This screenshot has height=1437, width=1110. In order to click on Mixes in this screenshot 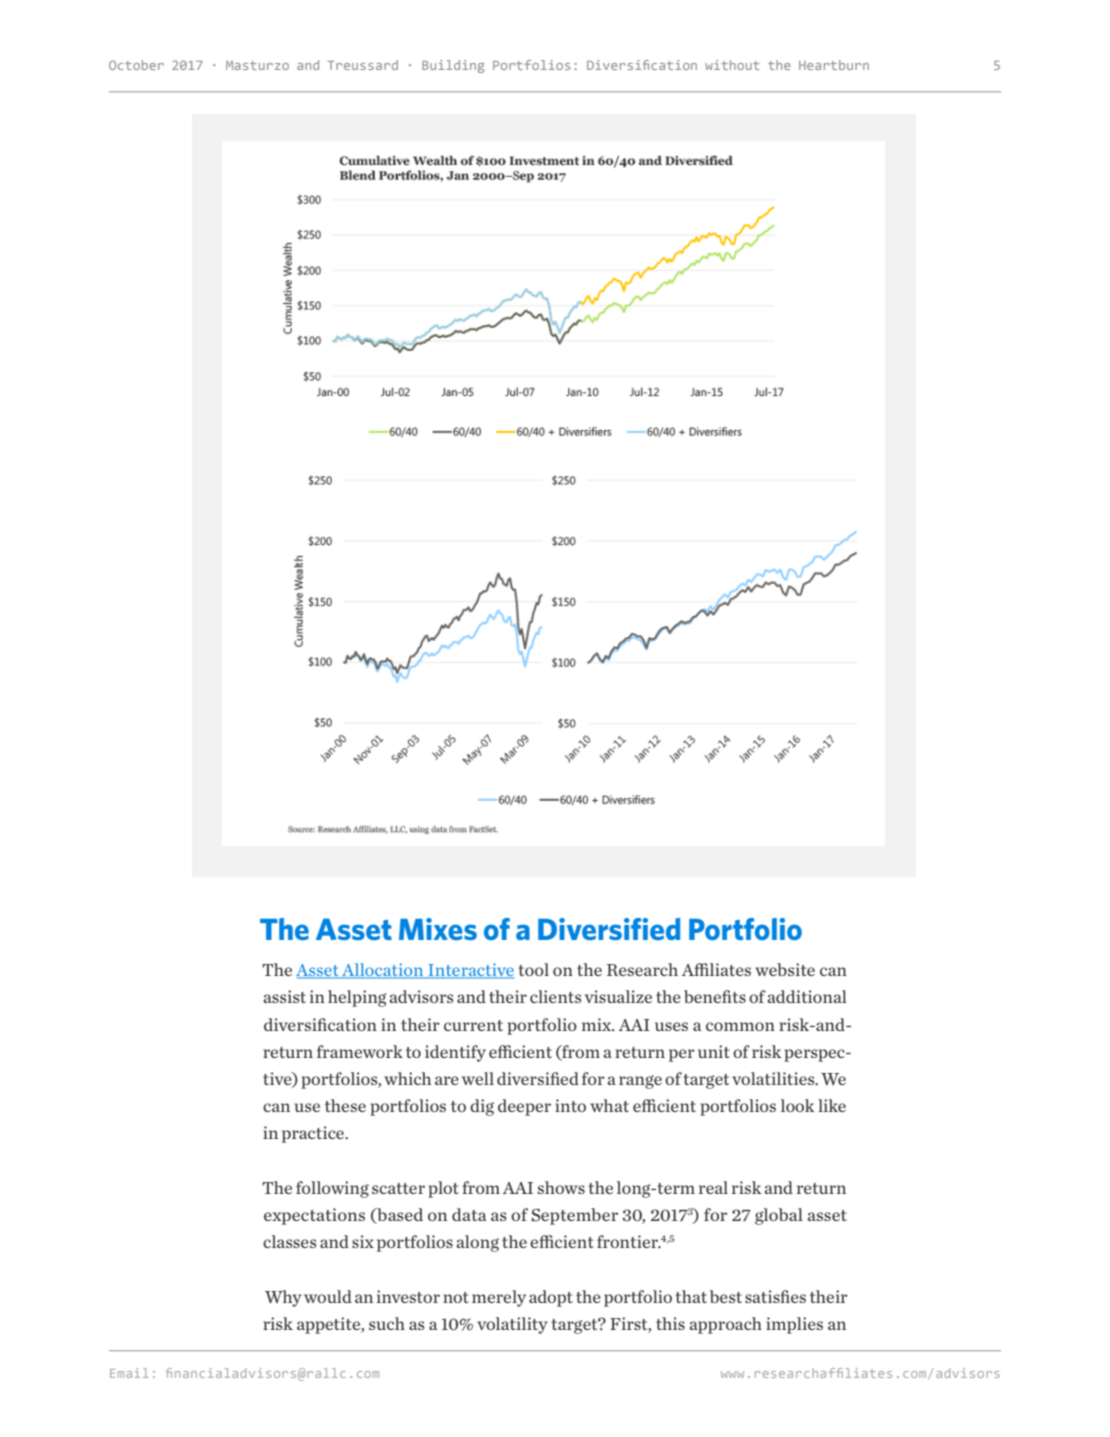, I will do `click(438, 929)`.
